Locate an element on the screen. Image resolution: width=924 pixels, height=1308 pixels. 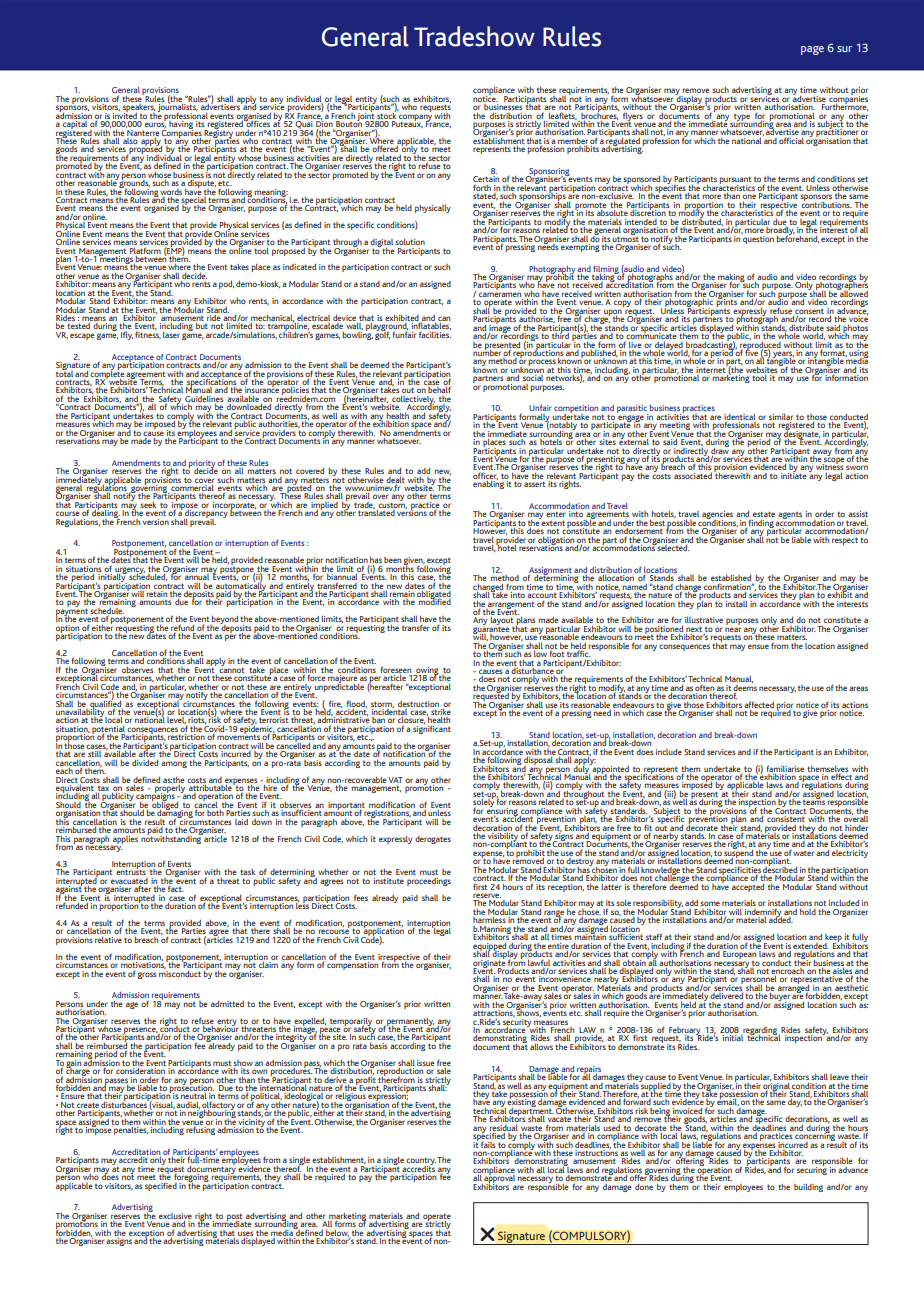
officer is located at coordinates (485, 476).
